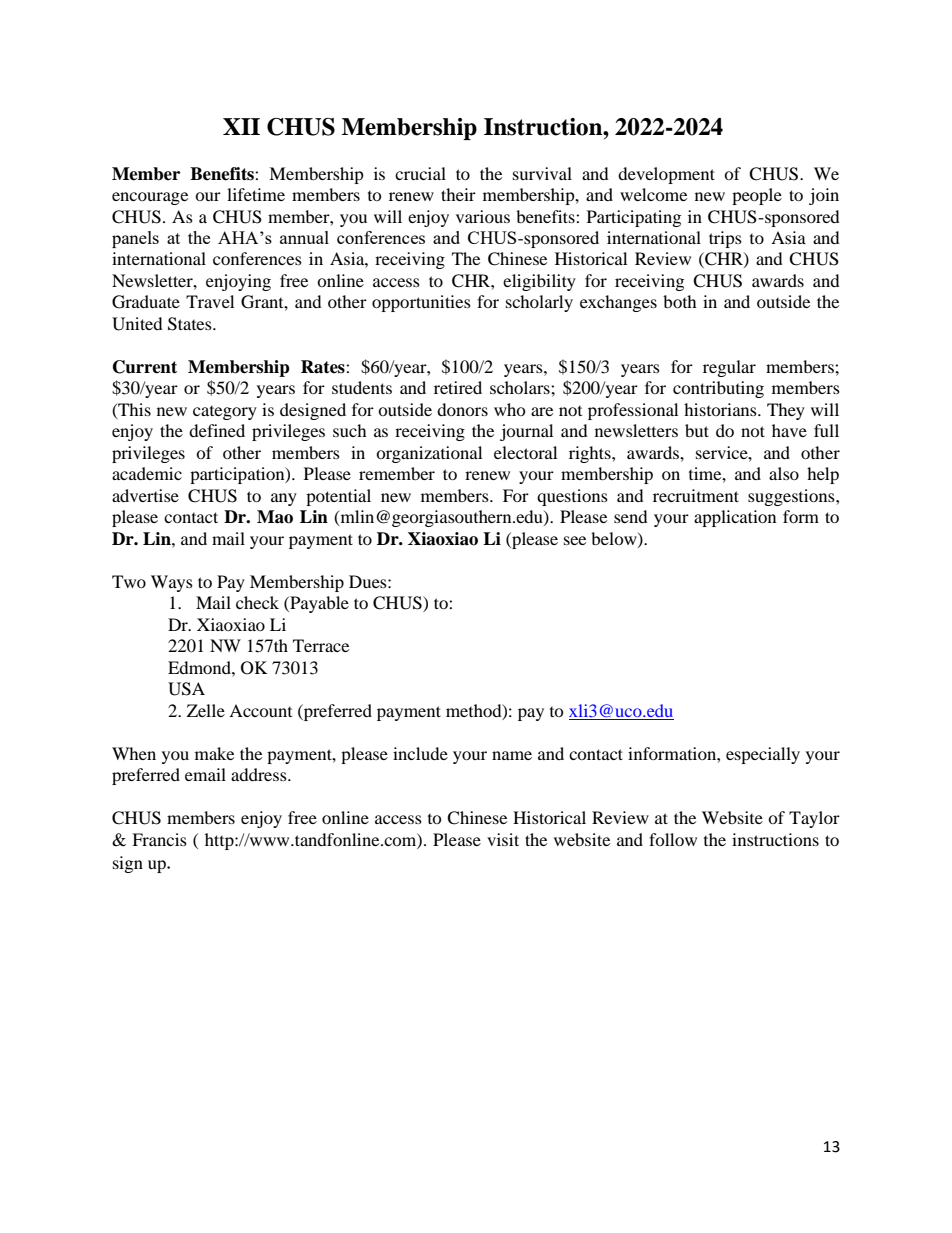 This document has width=952, height=1233. What do you see at coordinates (210, 301) in the document?
I see `Travel` at bounding box center [210, 301].
